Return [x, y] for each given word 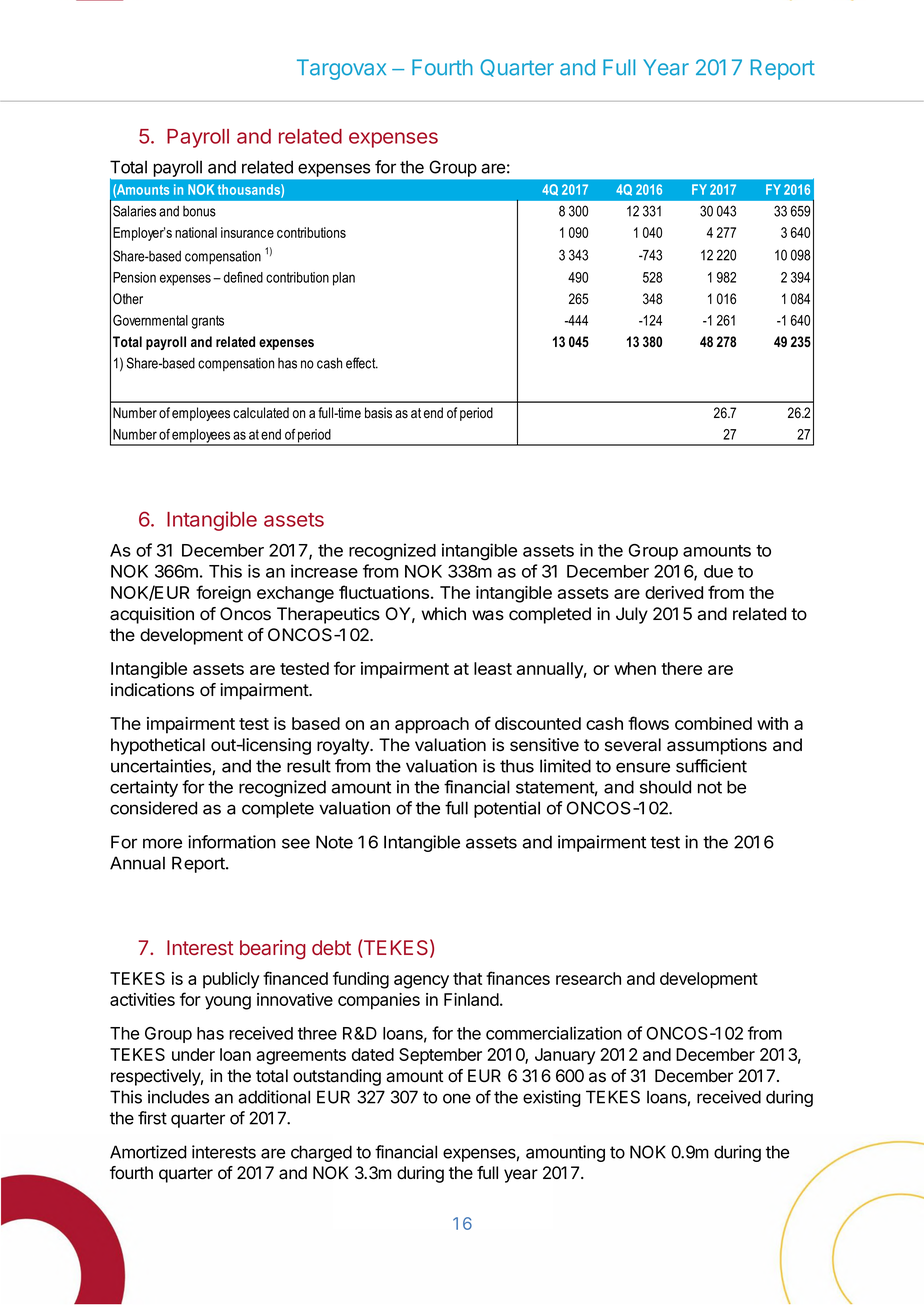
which [444, 614]
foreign [223, 594]
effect [362, 363]
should [665, 787]
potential [507, 809]
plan [344, 279]
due [718, 571]
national [196, 232]
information [232, 842]
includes [178, 1097]
